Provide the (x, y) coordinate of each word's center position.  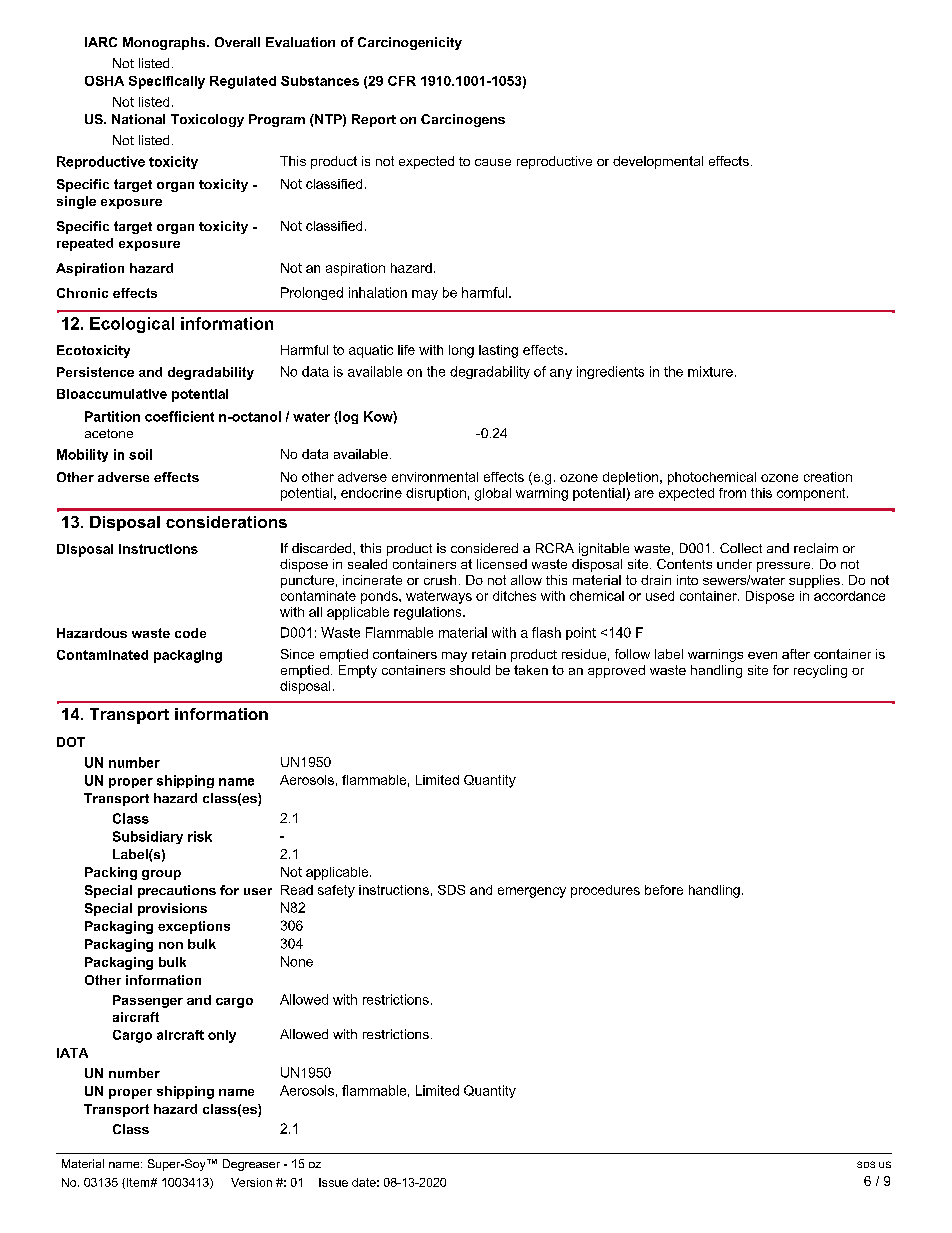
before (664, 890)
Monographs (165, 43)
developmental (658, 162)
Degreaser (251, 1165)
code (190, 633)
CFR (402, 81)
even (762, 655)
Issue (333, 1182)
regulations (429, 613)
